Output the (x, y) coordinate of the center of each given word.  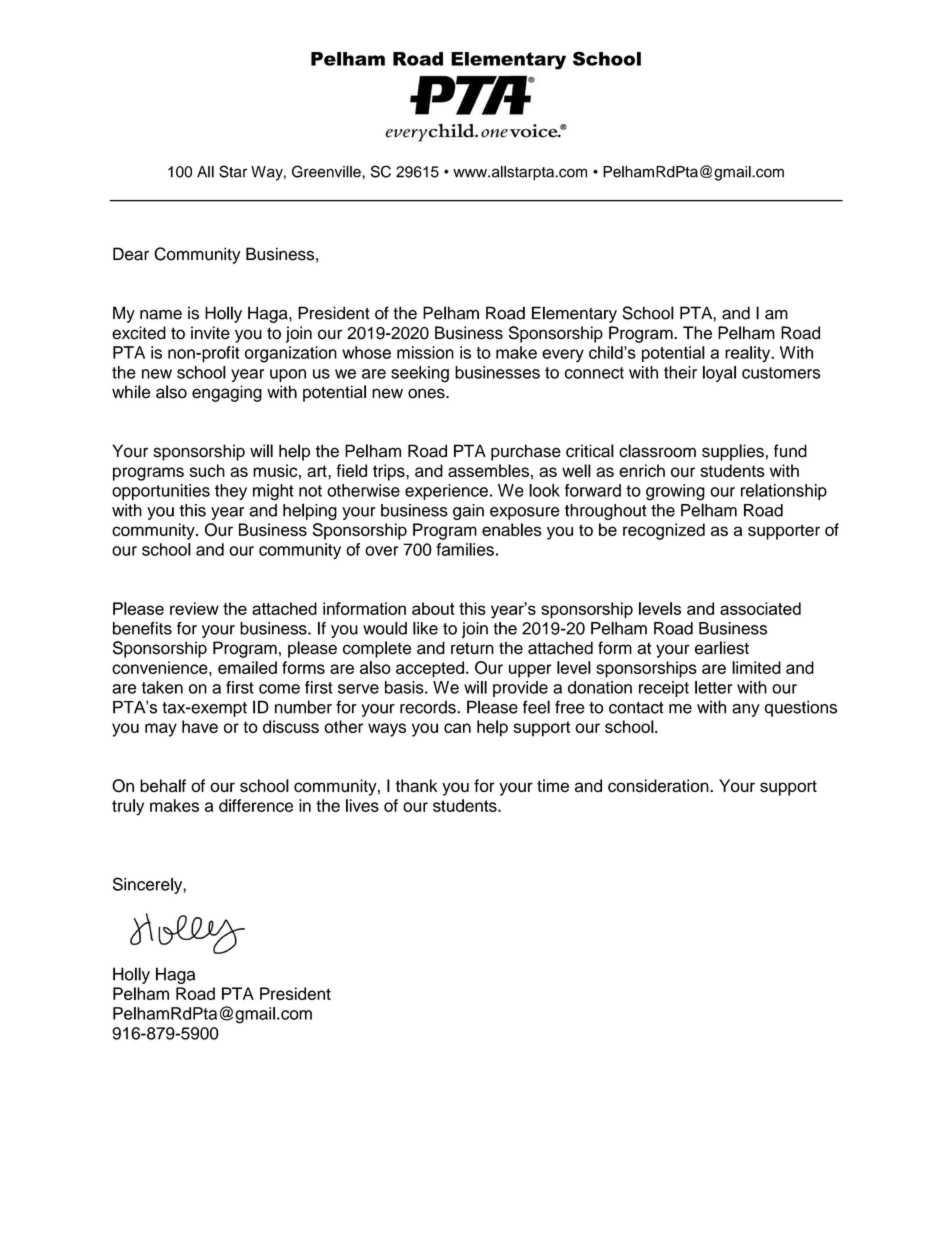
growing (675, 492)
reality (749, 354)
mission (425, 352)
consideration (659, 786)
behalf (163, 786)
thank (416, 786)
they (231, 492)
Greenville (327, 171)
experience (446, 492)
